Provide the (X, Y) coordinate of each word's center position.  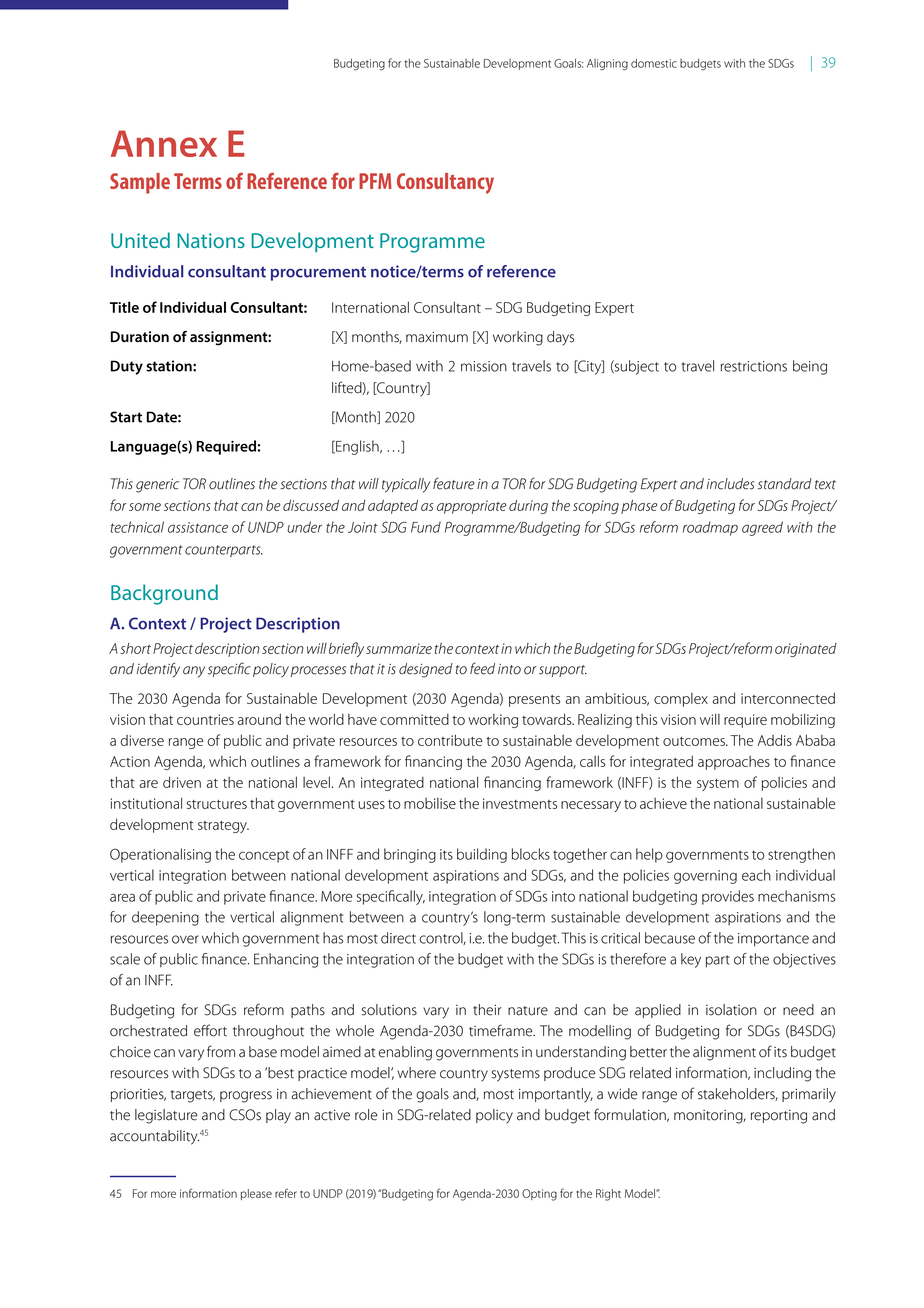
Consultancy (445, 183)
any (194, 672)
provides (728, 897)
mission (484, 366)
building (482, 855)
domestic (654, 63)
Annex (164, 143)
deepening (165, 918)
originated (806, 650)
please (256, 1194)
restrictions (754, 366)
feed (482, 668)
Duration (140, 336)
